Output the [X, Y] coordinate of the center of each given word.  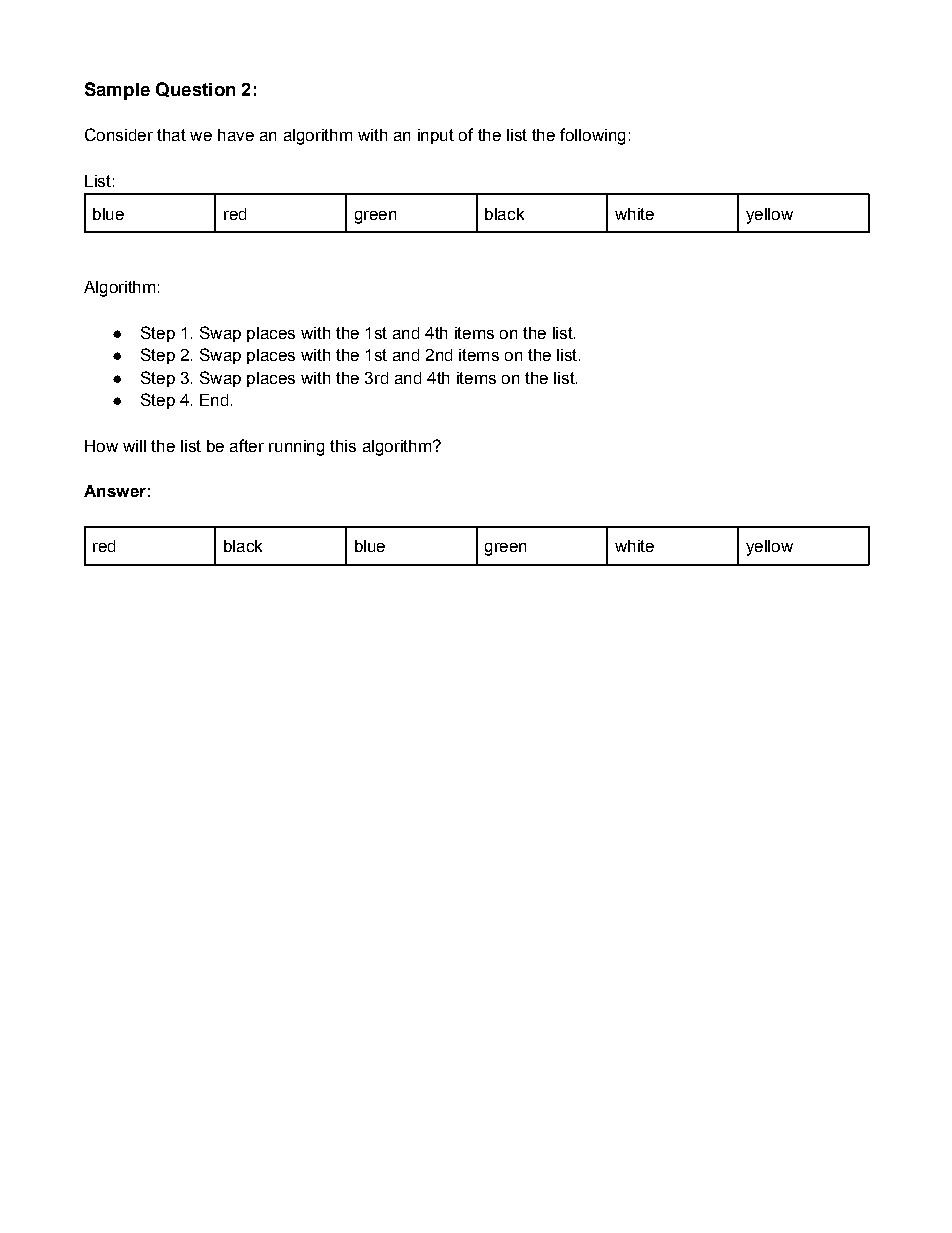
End [214, 400]
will [134, 446]
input [436, 136]
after [247, 445]
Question [195, 89]
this [343, 446]
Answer [115, 491]
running [296, 448]
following [592, 136]
